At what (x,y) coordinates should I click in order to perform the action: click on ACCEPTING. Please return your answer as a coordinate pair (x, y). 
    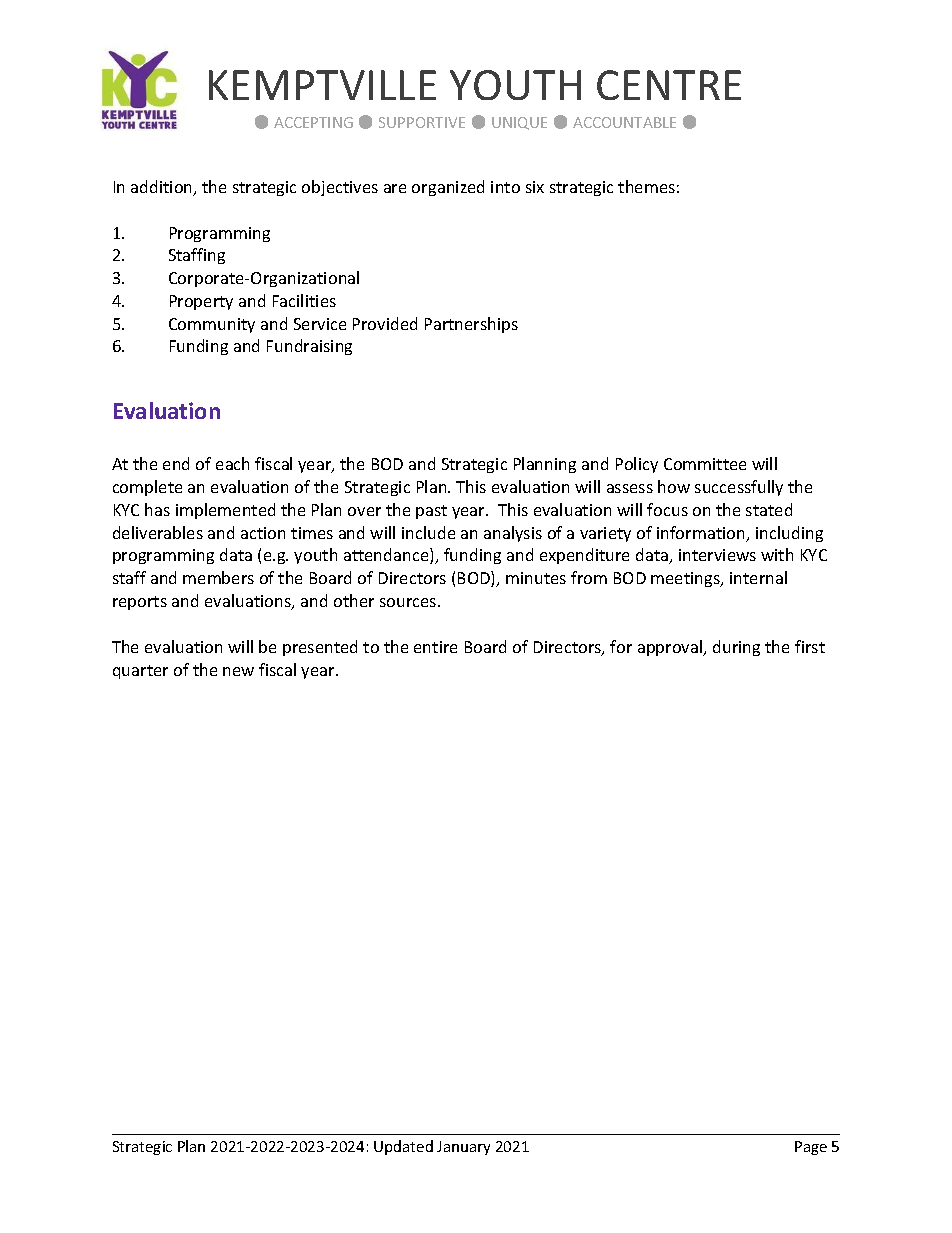
    Looking at the image, I should click on (313, 122).
